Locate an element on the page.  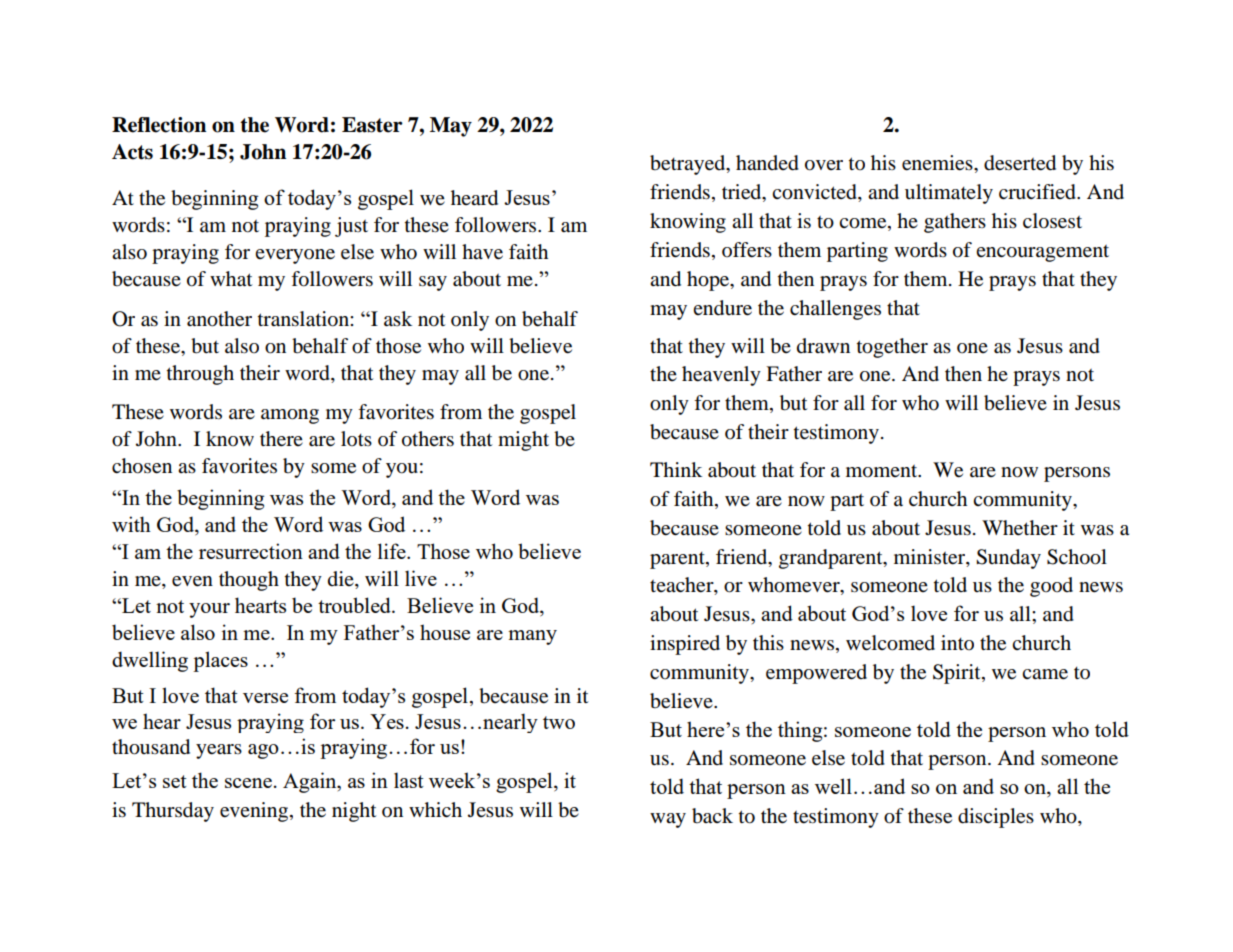
together is located at coordinates (892, 348).
